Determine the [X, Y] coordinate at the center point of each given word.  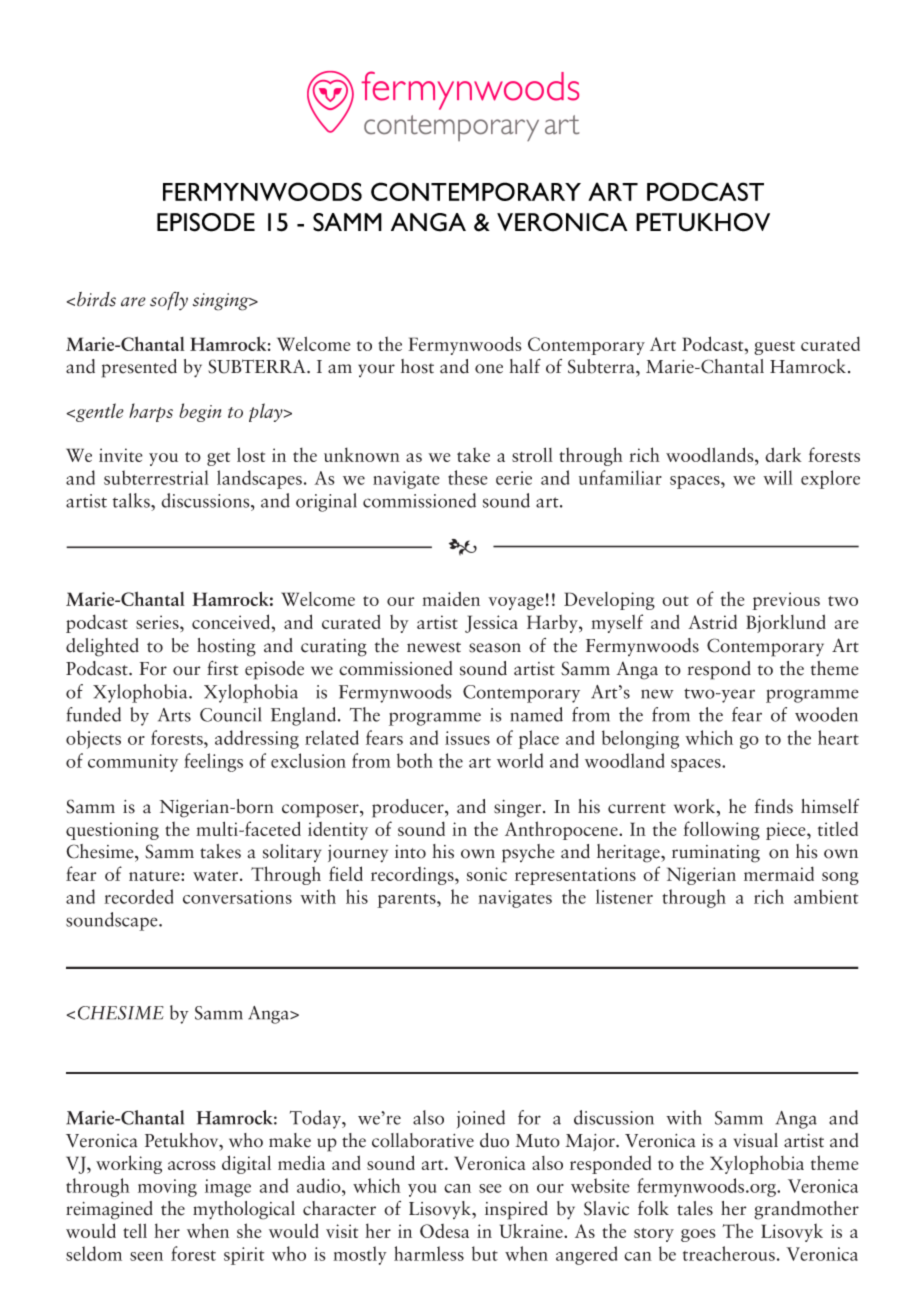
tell [135, 1230]
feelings [213, 762]
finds [773, 806]
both [415, 760]
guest [774, 348]
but [485, 1253]
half [525, 366]
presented [139, 368]
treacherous [729, 1253]
